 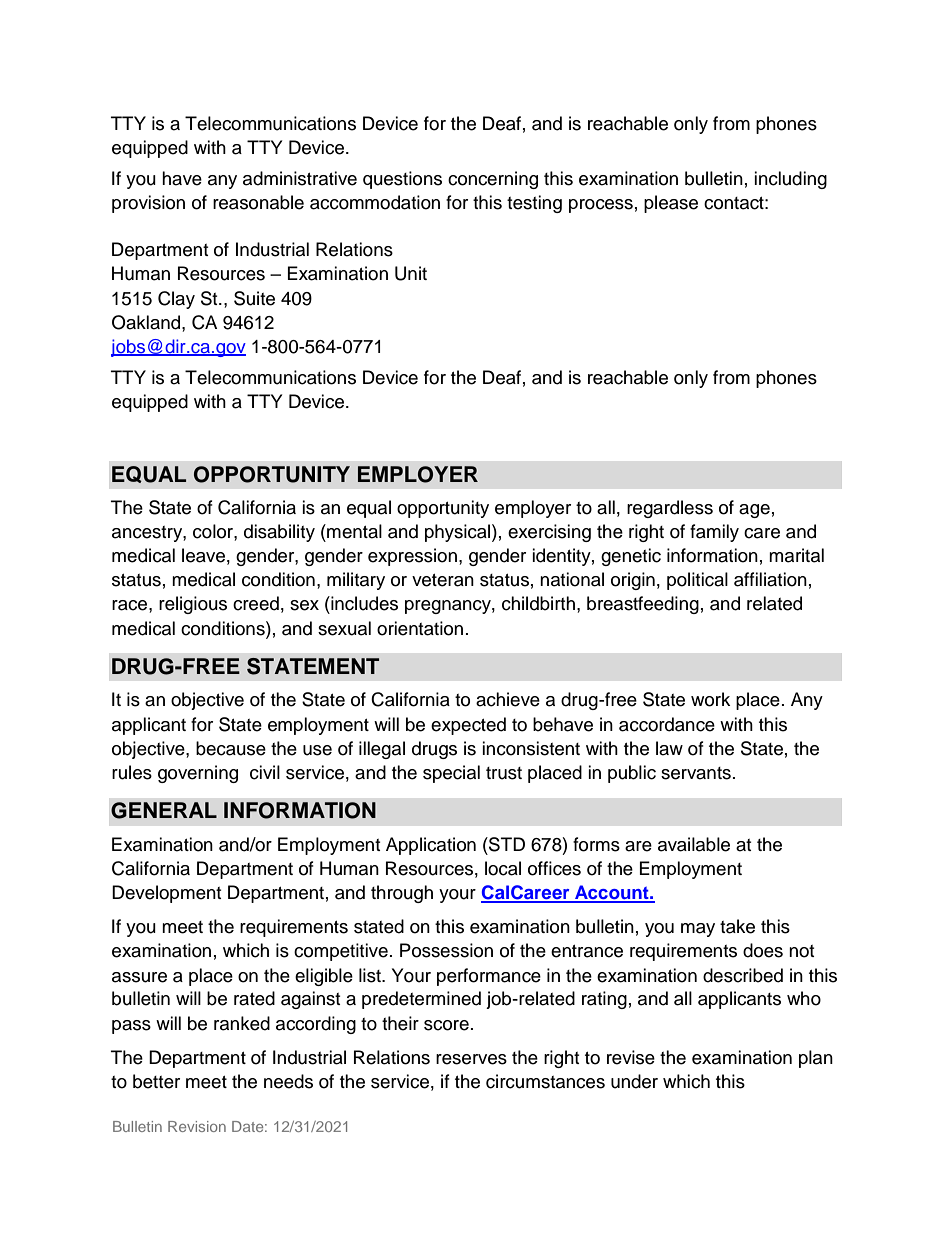 What do you see at coordinates (203, 555) in the screenshot?
I see `leave` at bounding box center [203, 555].
